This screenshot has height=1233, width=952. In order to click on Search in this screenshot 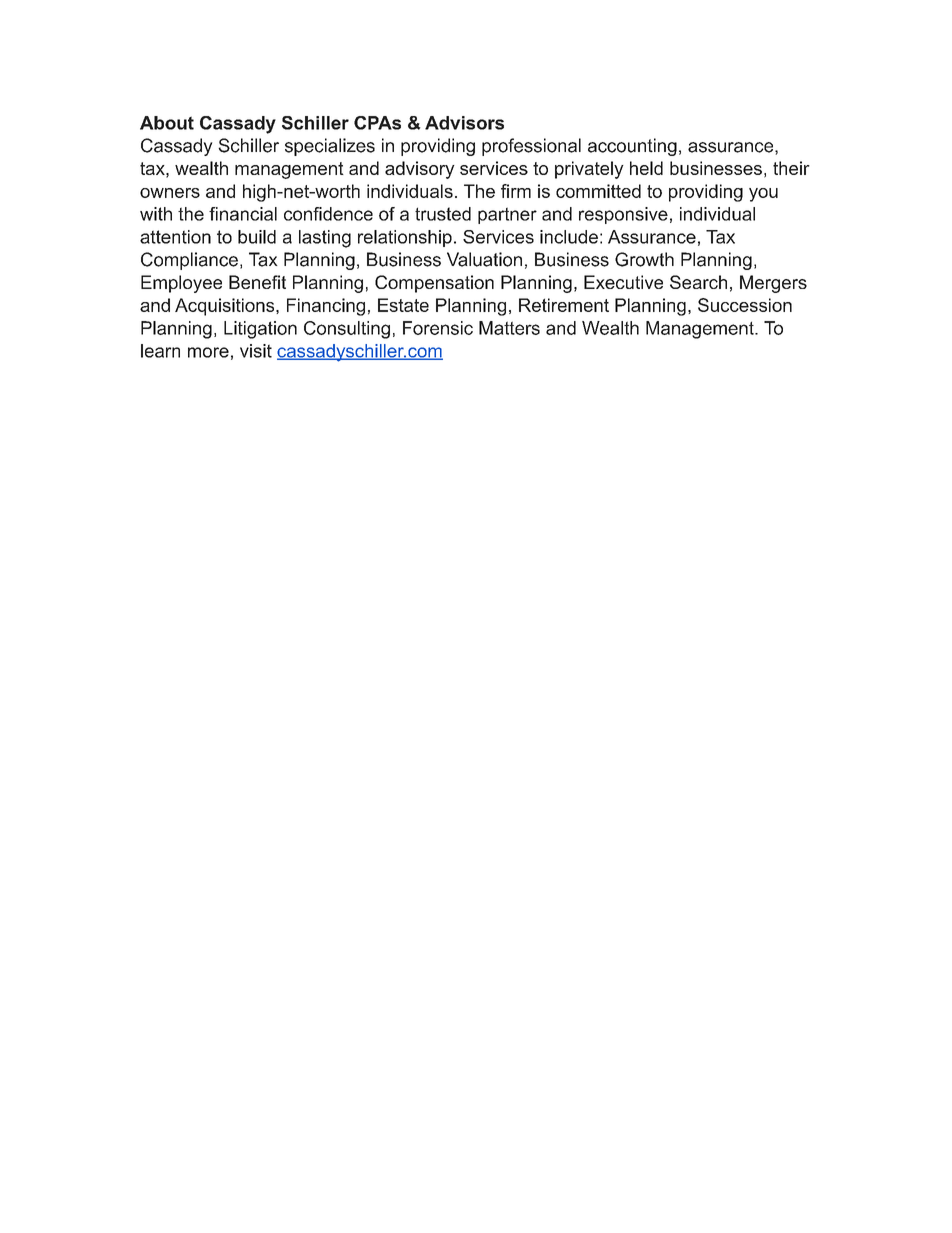, I will do `click(698, 282)`.
